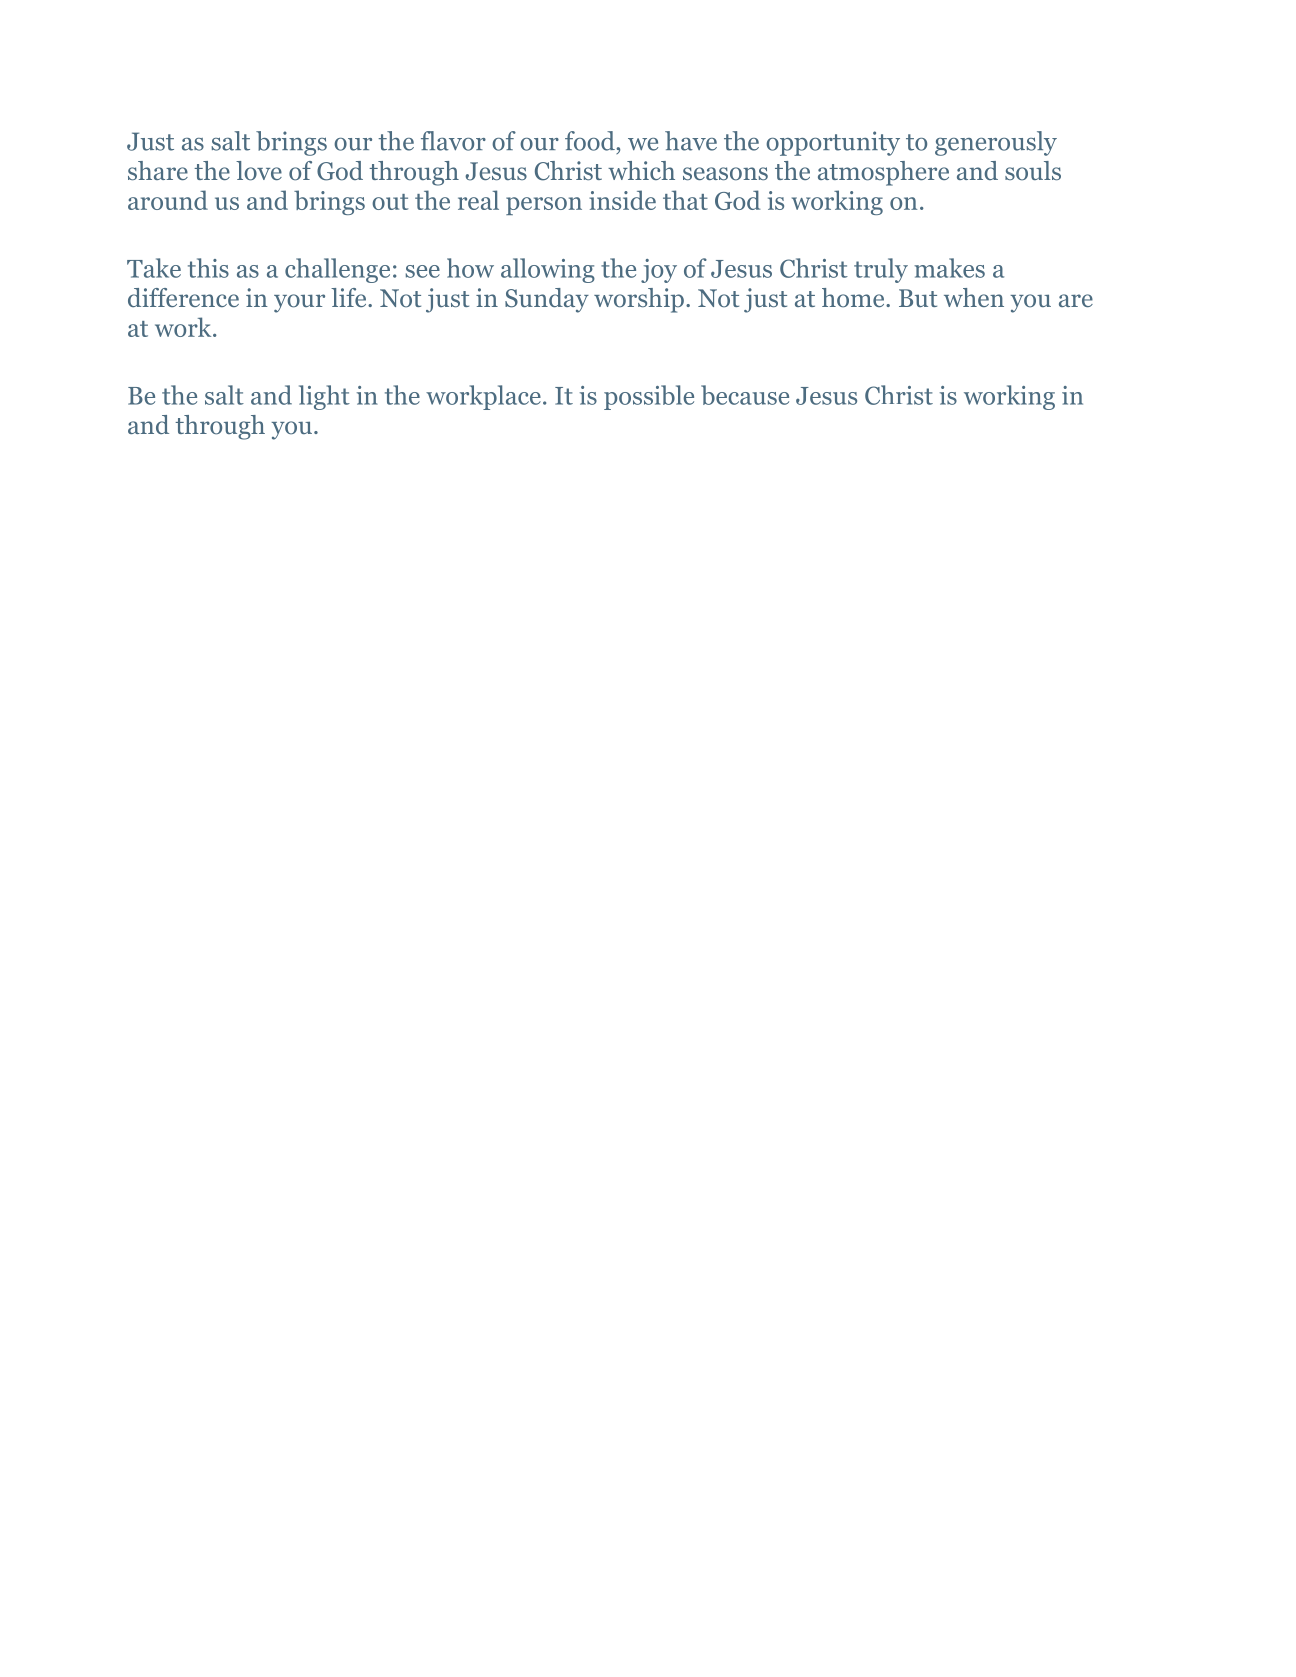 The height and width of the document is (1677, 1296). Describe the element at coordinates (548, 270) in the document. I see `allowing` at that location.
